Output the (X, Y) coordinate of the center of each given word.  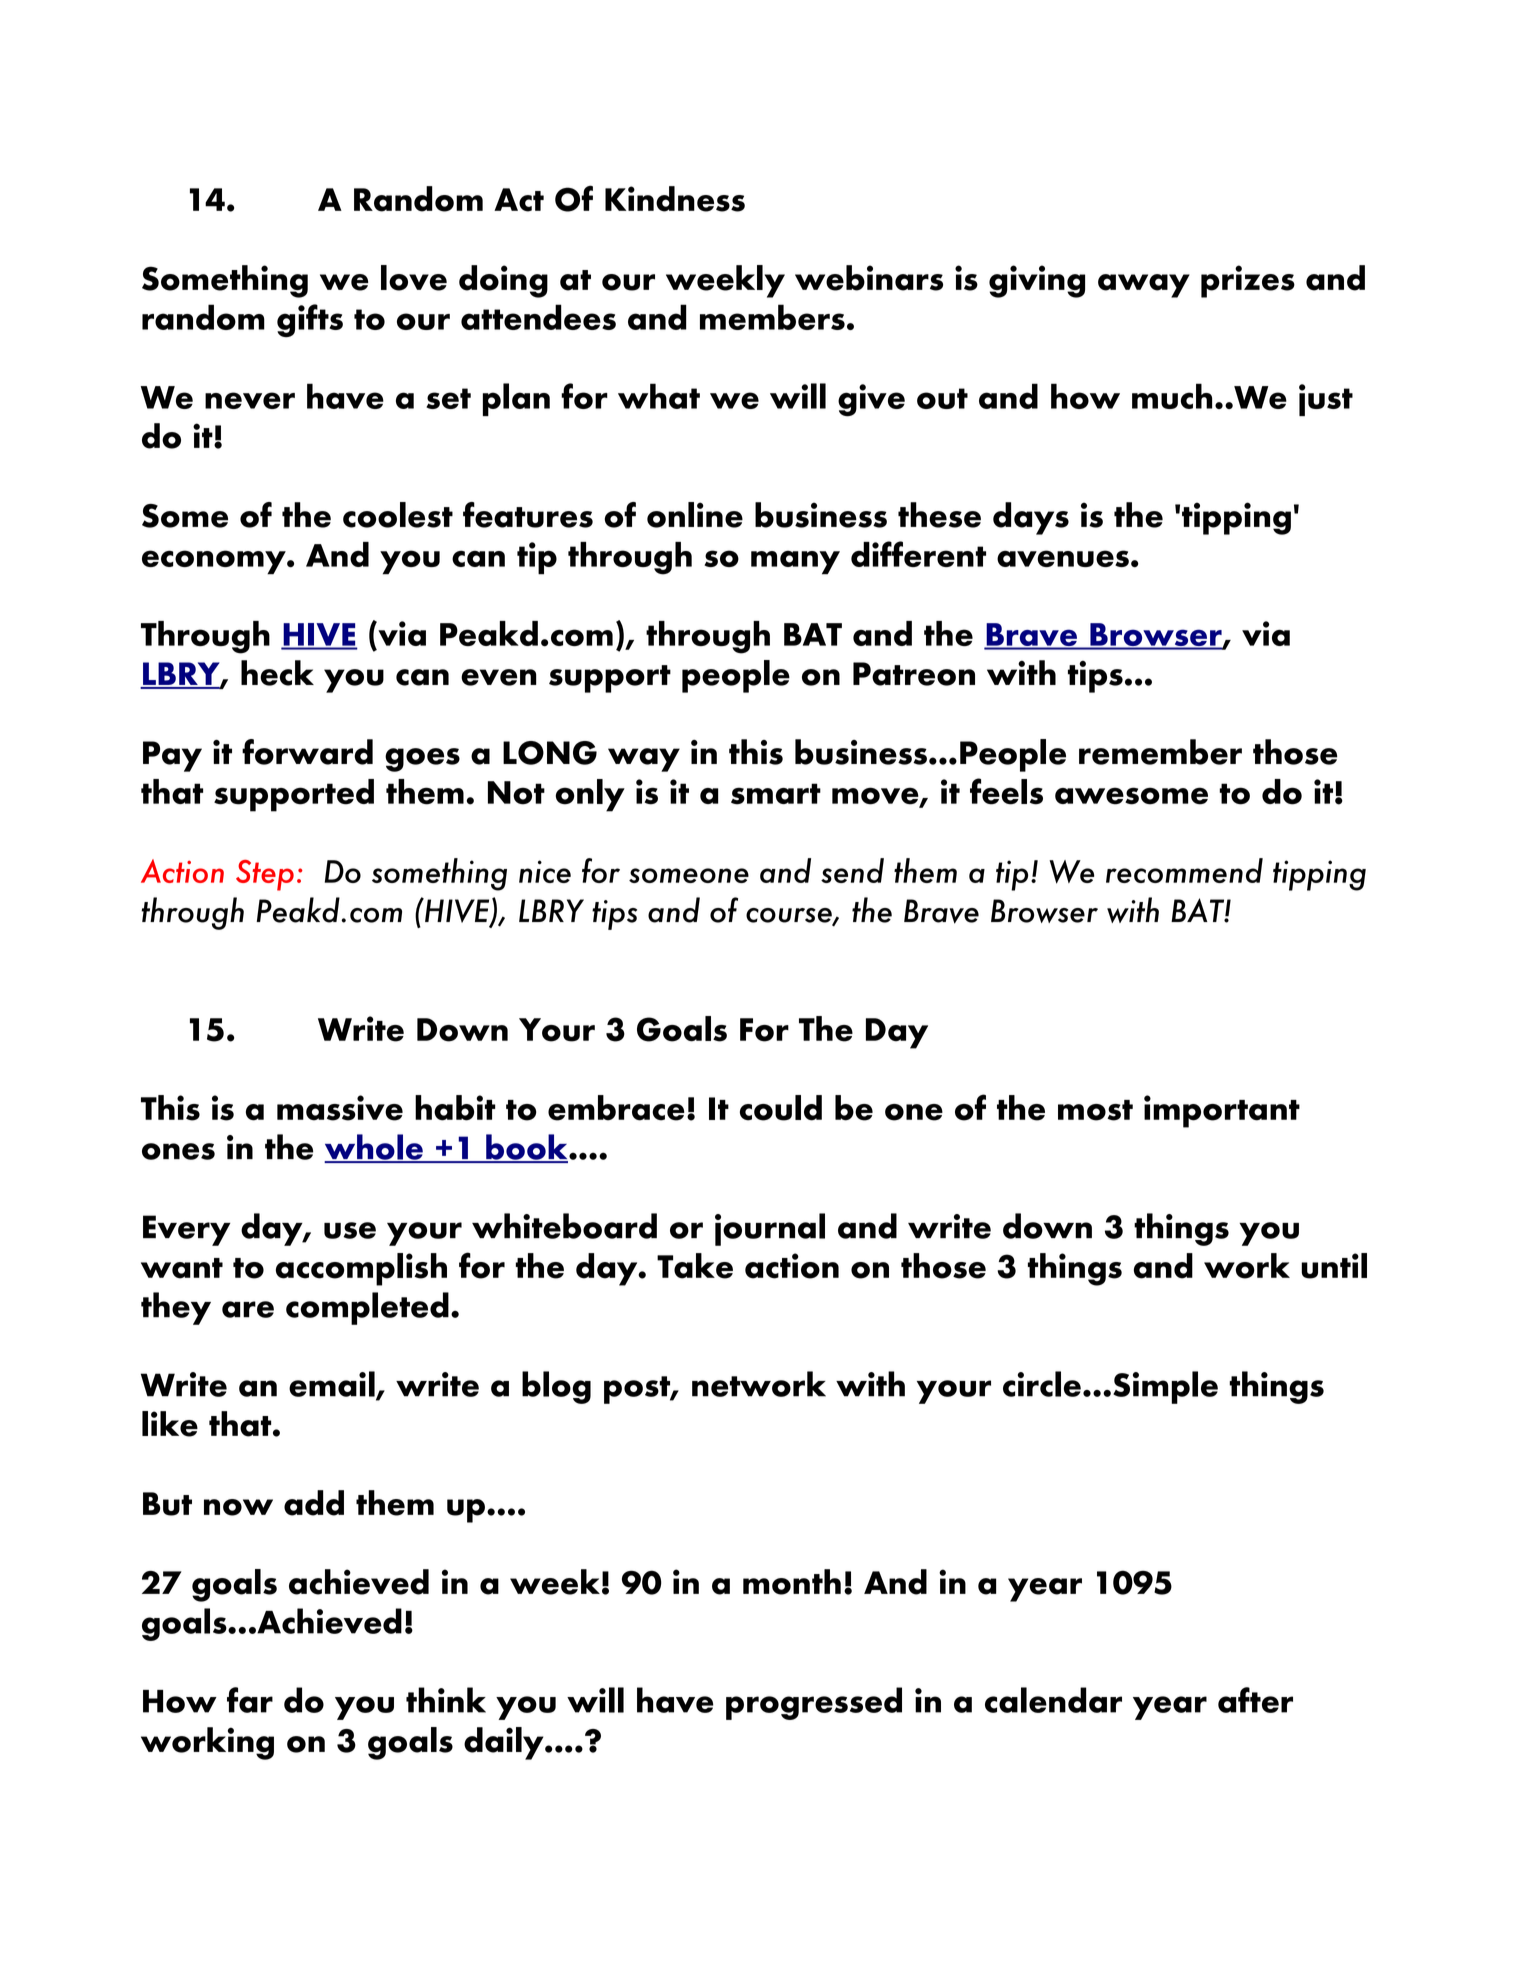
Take (695, 1266)
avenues (1063, 558)
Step (265, 875)
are (248, 1309)
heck (277, 673)
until (1334, 1266)
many (795, 562)
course (790, 916)
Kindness (675, 199)
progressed (814, 1703)
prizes (1248, 281)
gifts (310, 320)
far (250, 1700)
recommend (1184, 870)
